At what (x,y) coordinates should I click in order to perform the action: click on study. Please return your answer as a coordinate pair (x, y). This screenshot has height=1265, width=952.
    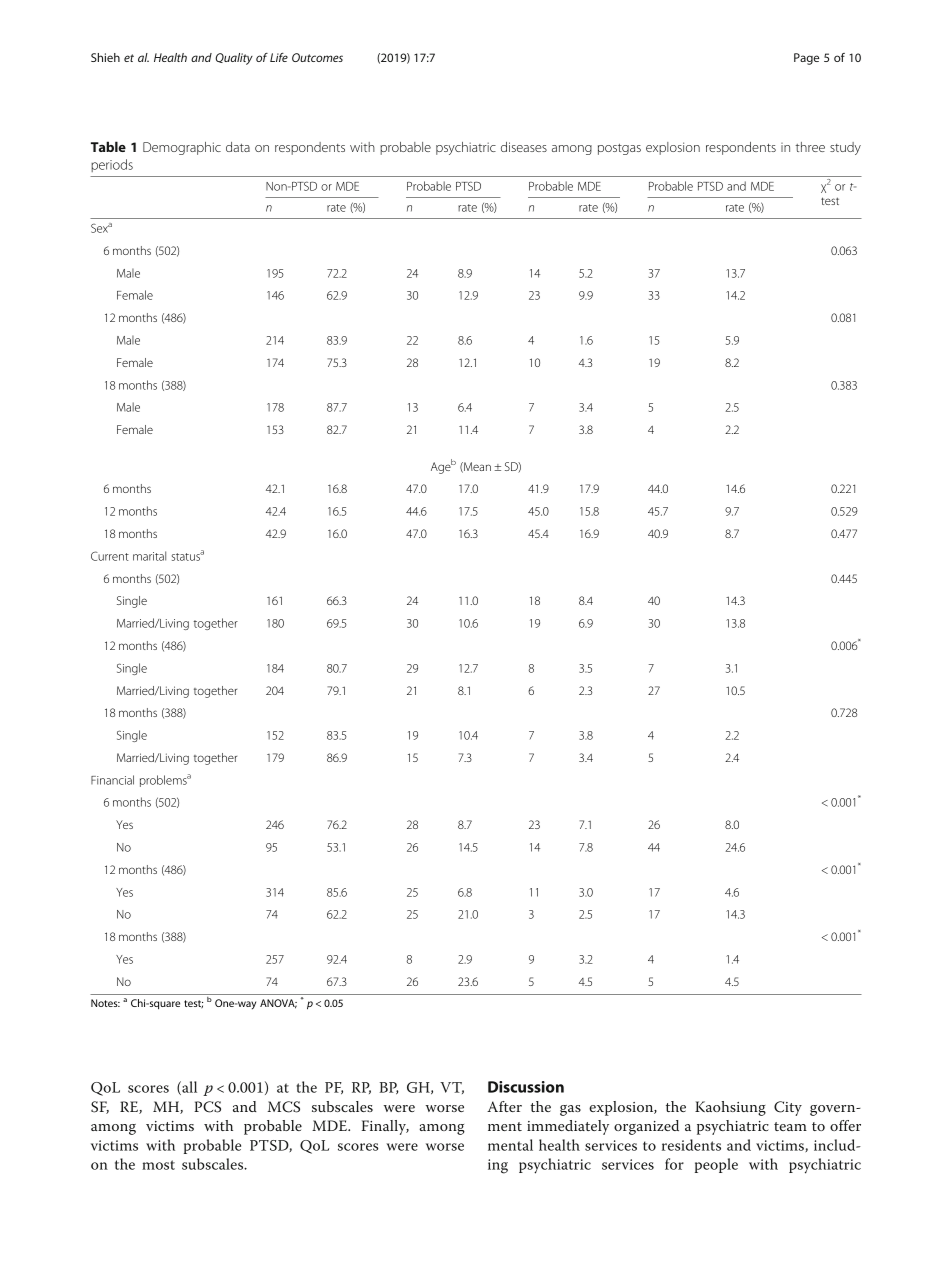
    Looking at the image, I should click on (845, 148).
